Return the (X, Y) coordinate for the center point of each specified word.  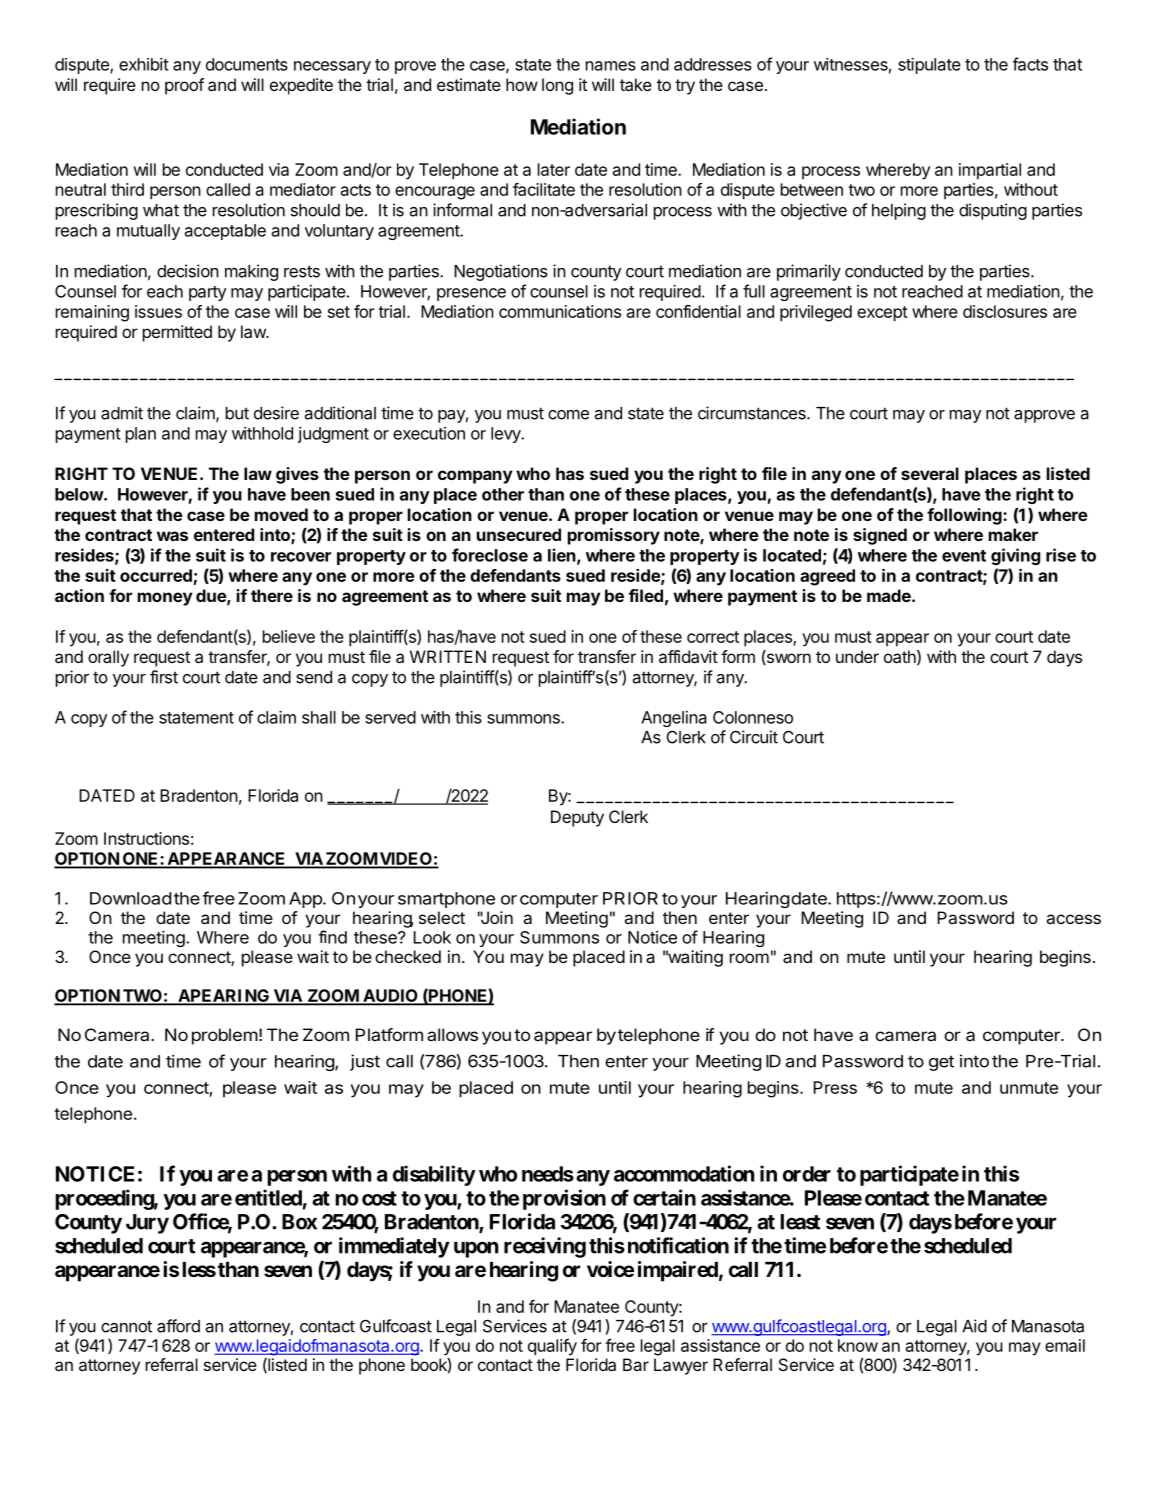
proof (184, 86)
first (164, 677)
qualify (552, 1347)
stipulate (929, 66)
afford (178, 1326)
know (858, 1345)
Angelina (674, 719)
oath (900, 656)
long (557, 86)
